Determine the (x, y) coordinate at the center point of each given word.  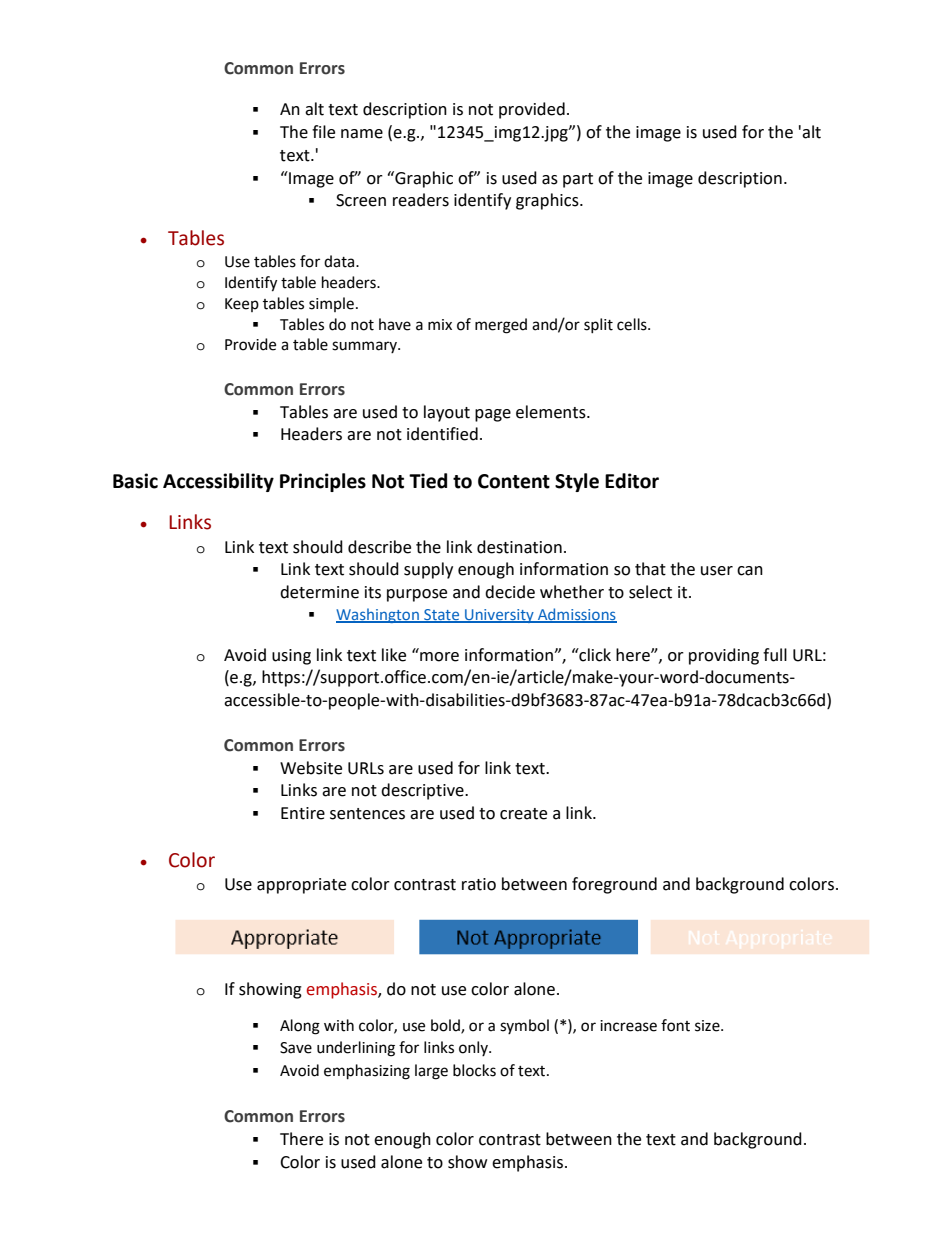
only (474, 1048)
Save (296, 1048)
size (708, 1026)
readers (421, 200)
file (323, 132)
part (578, 180)
